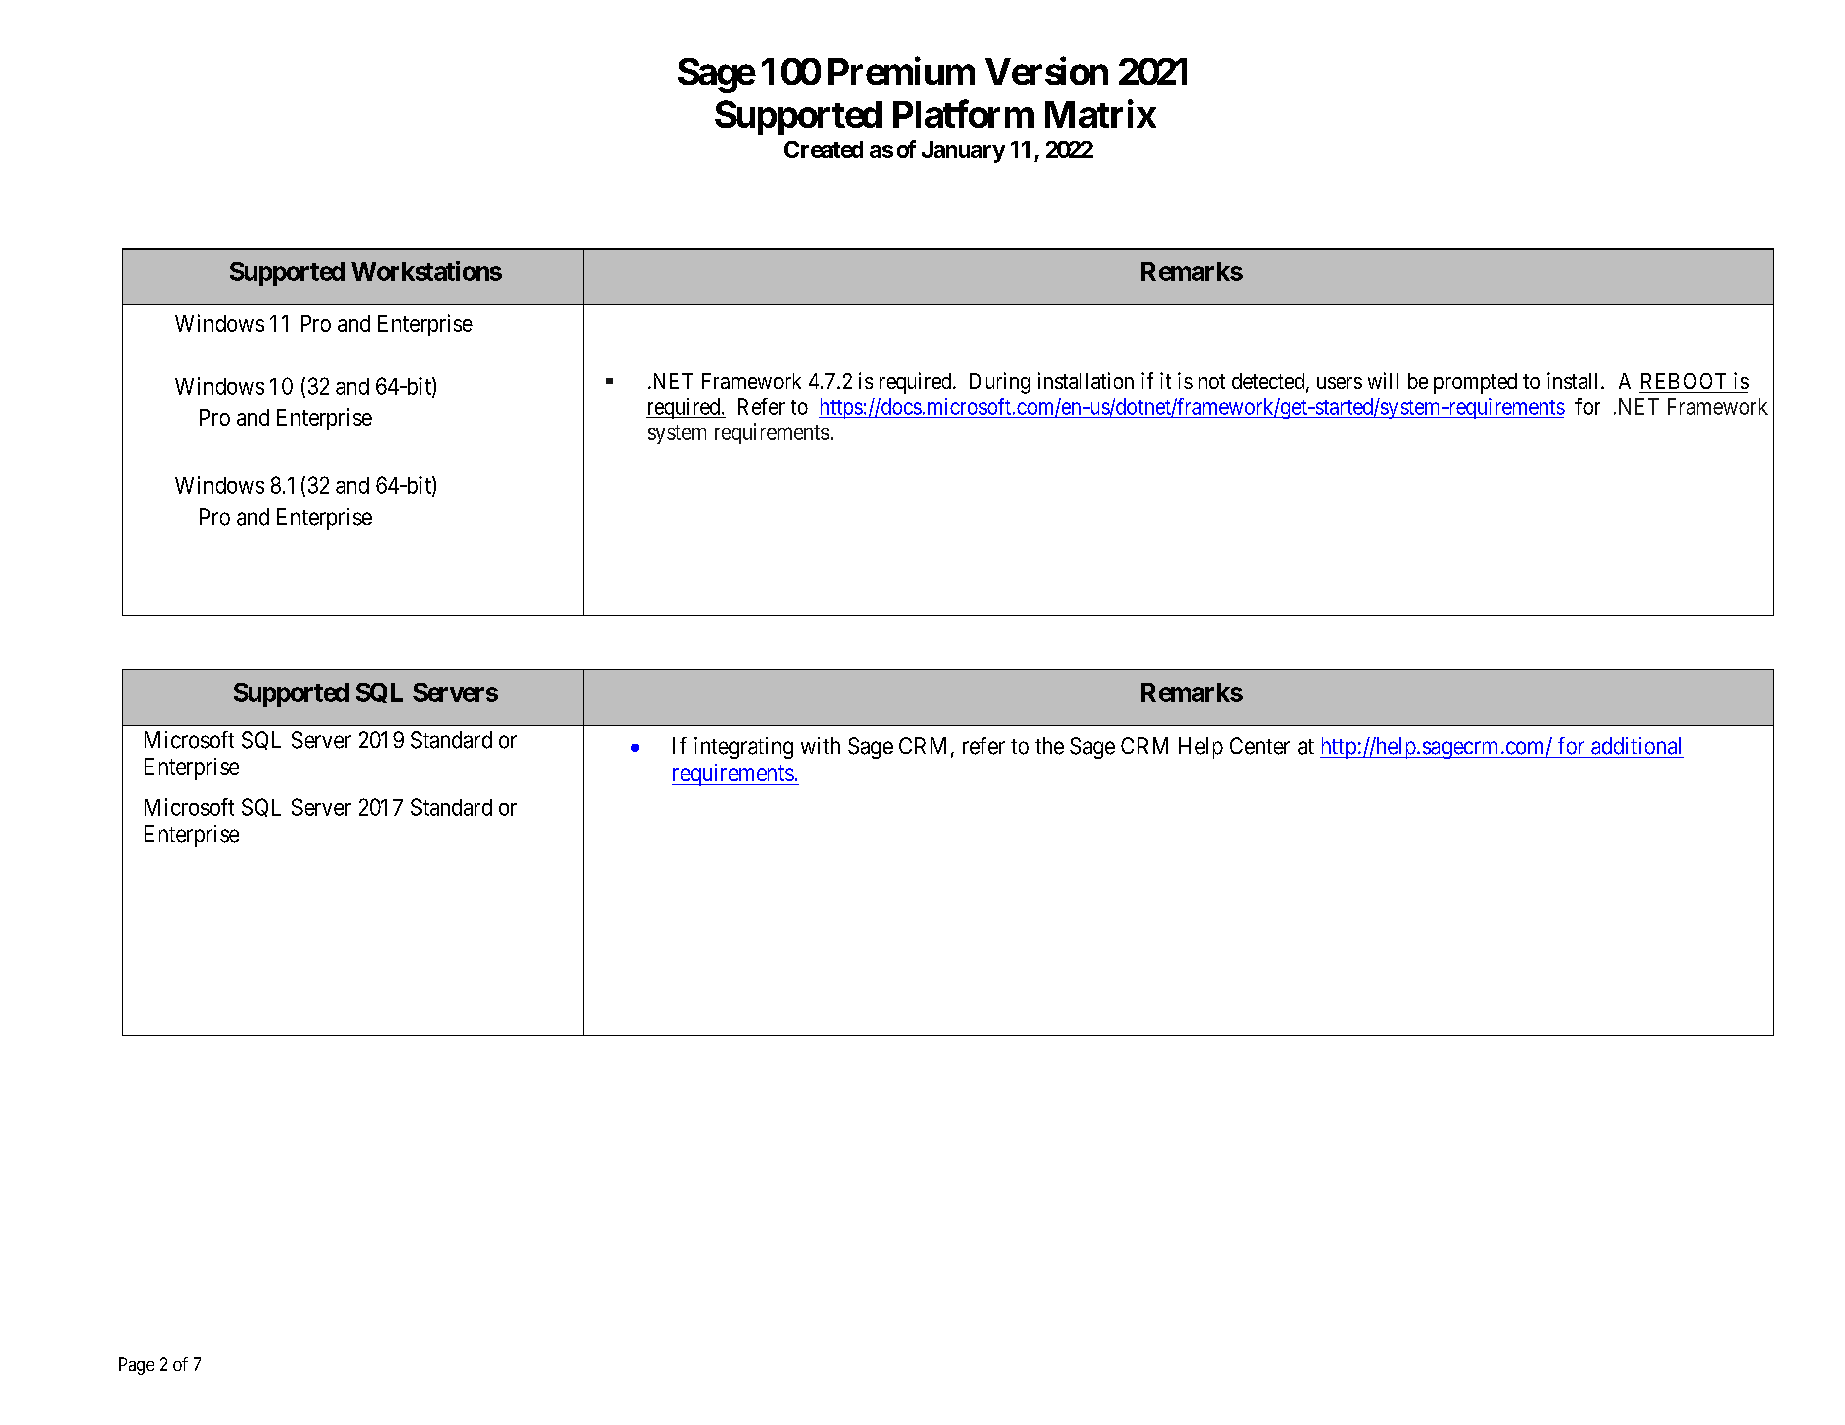  What do you see at coordinates (820, 745) in the image?
I see `with` at bounding box center [820, 745].
